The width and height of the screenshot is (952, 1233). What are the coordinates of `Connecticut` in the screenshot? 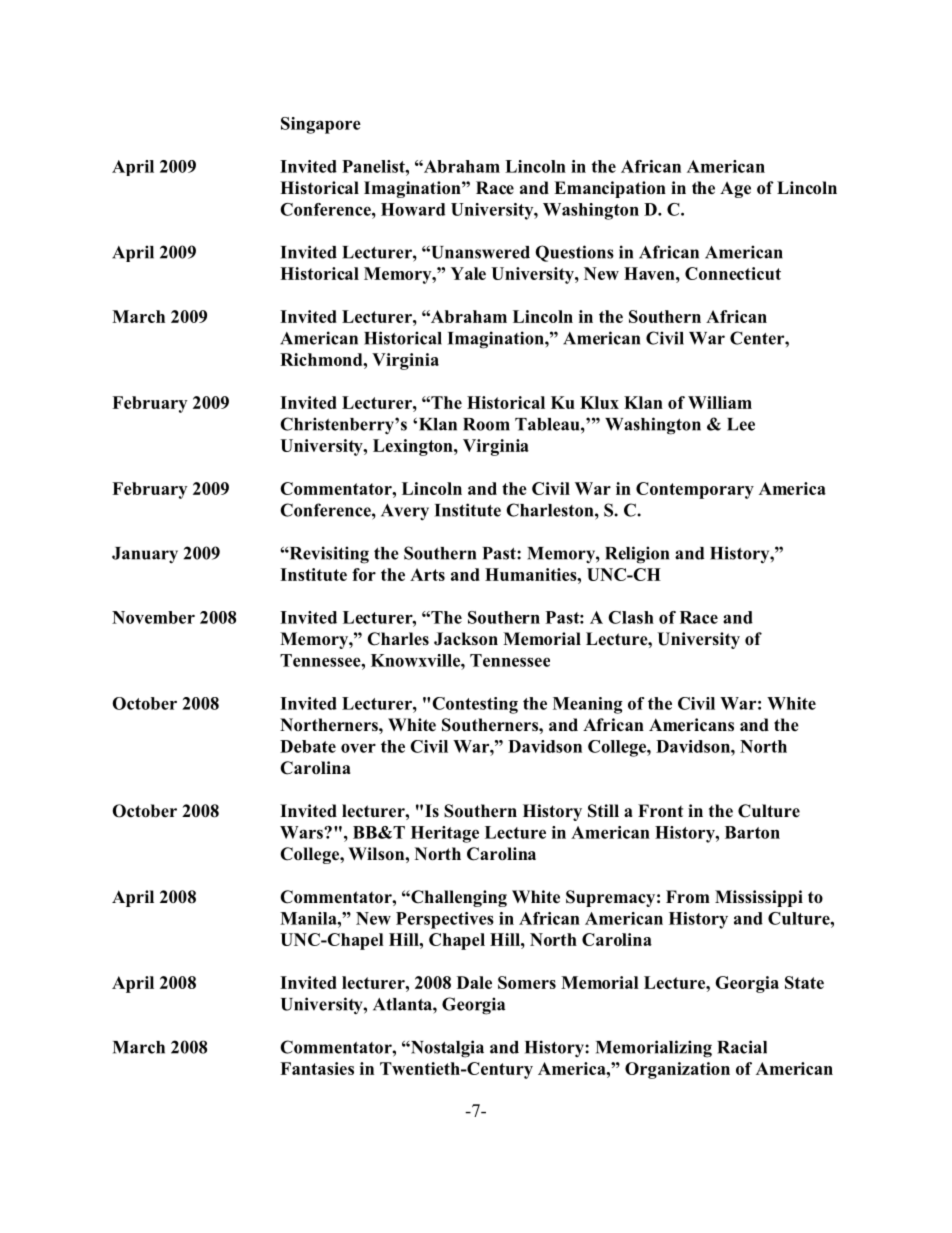 It's located at (733, 273).
